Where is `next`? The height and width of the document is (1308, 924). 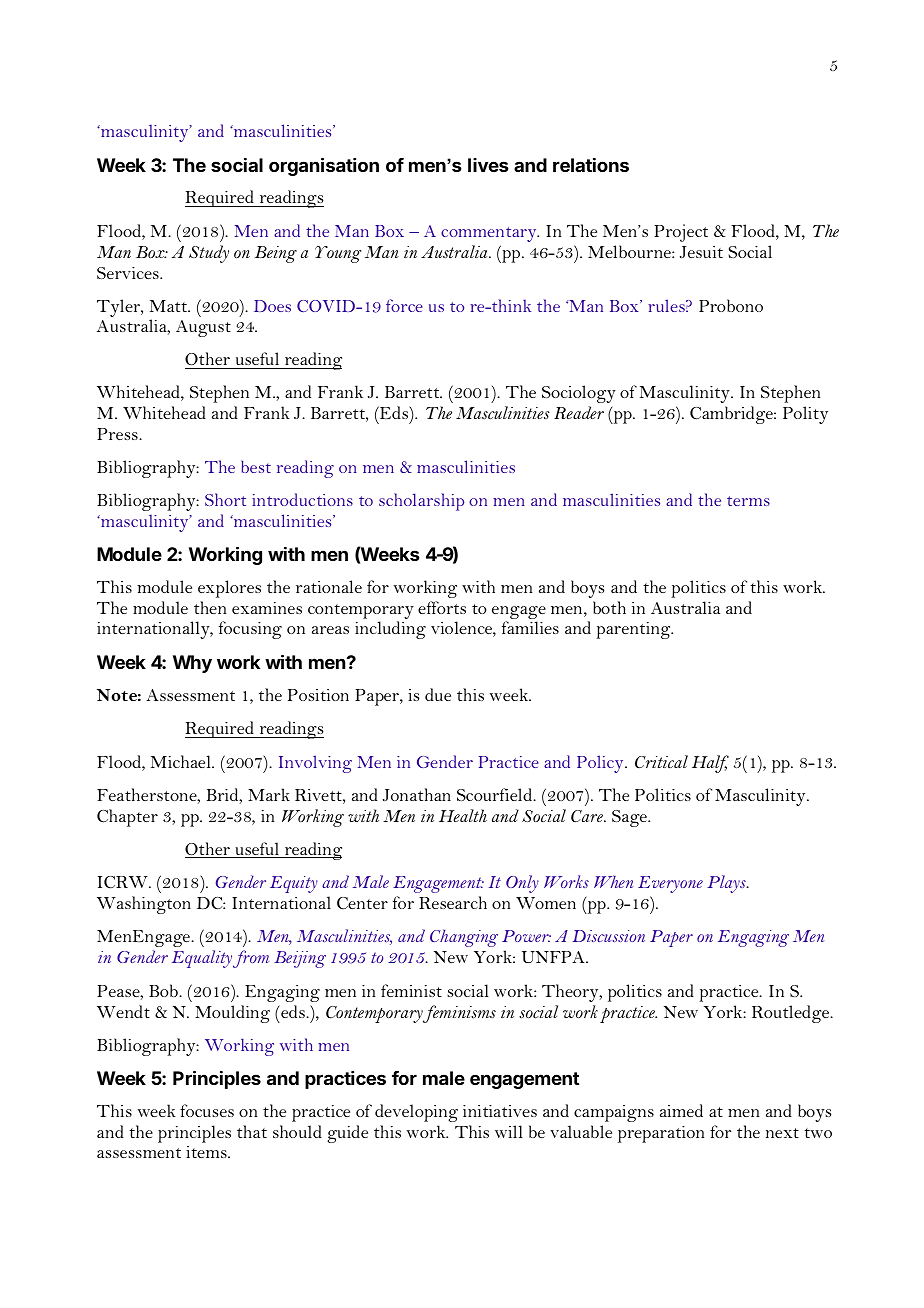
next is located at coordinates (782, 1133).
